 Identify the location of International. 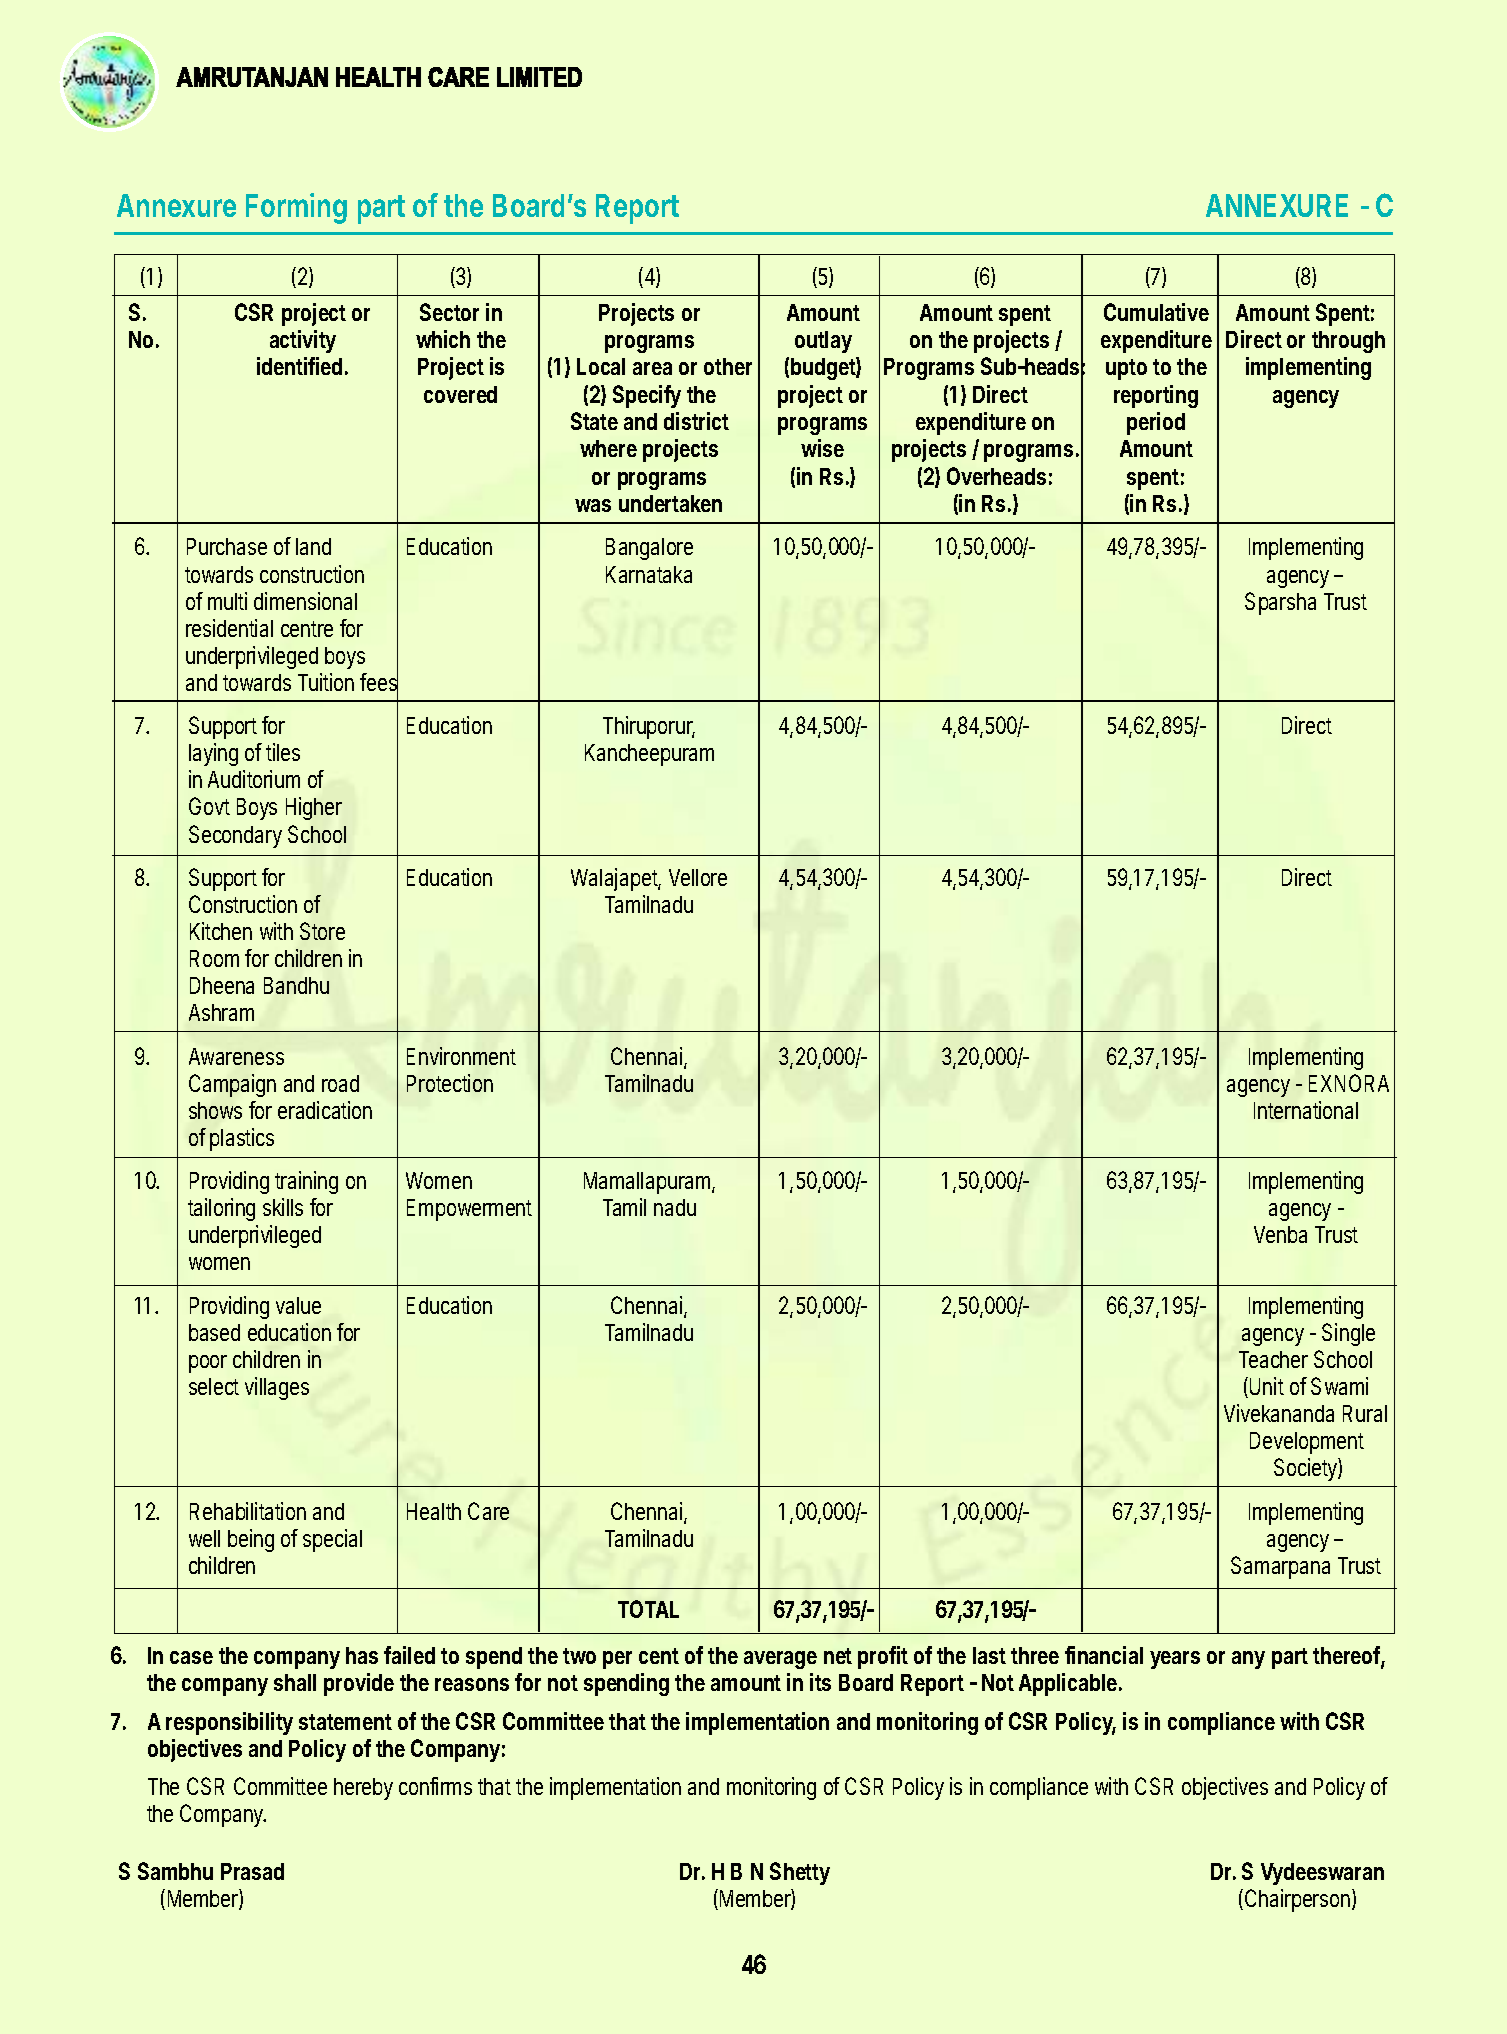
(1306, 1110).
